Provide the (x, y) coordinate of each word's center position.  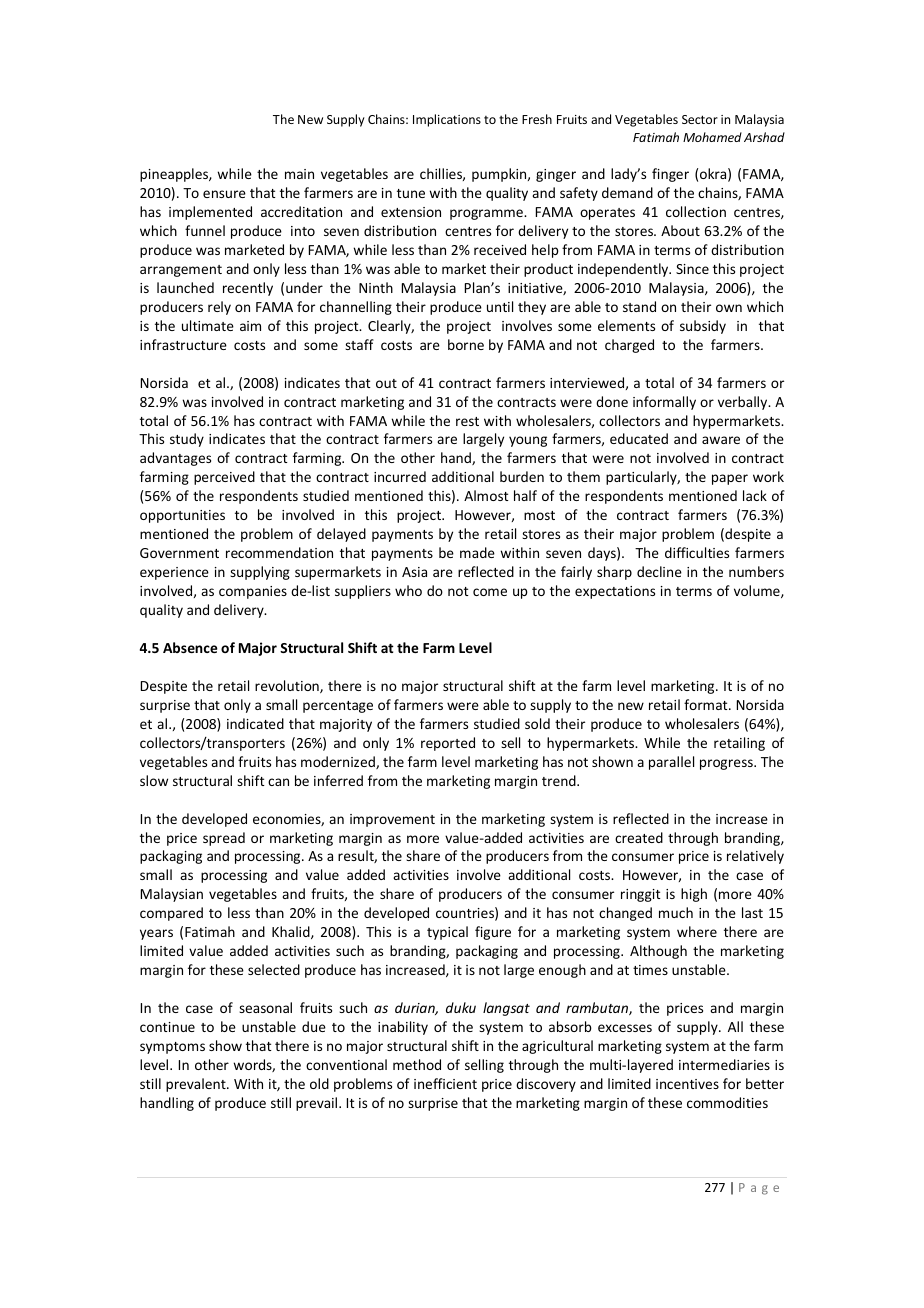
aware (721, 440)
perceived (224, 478)
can (278, 782)
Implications (447, 120)
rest (467, 421)
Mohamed (712, 137)
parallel (671, 763)
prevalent (197, 1085)
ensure (224, 194)
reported (448, 744)
